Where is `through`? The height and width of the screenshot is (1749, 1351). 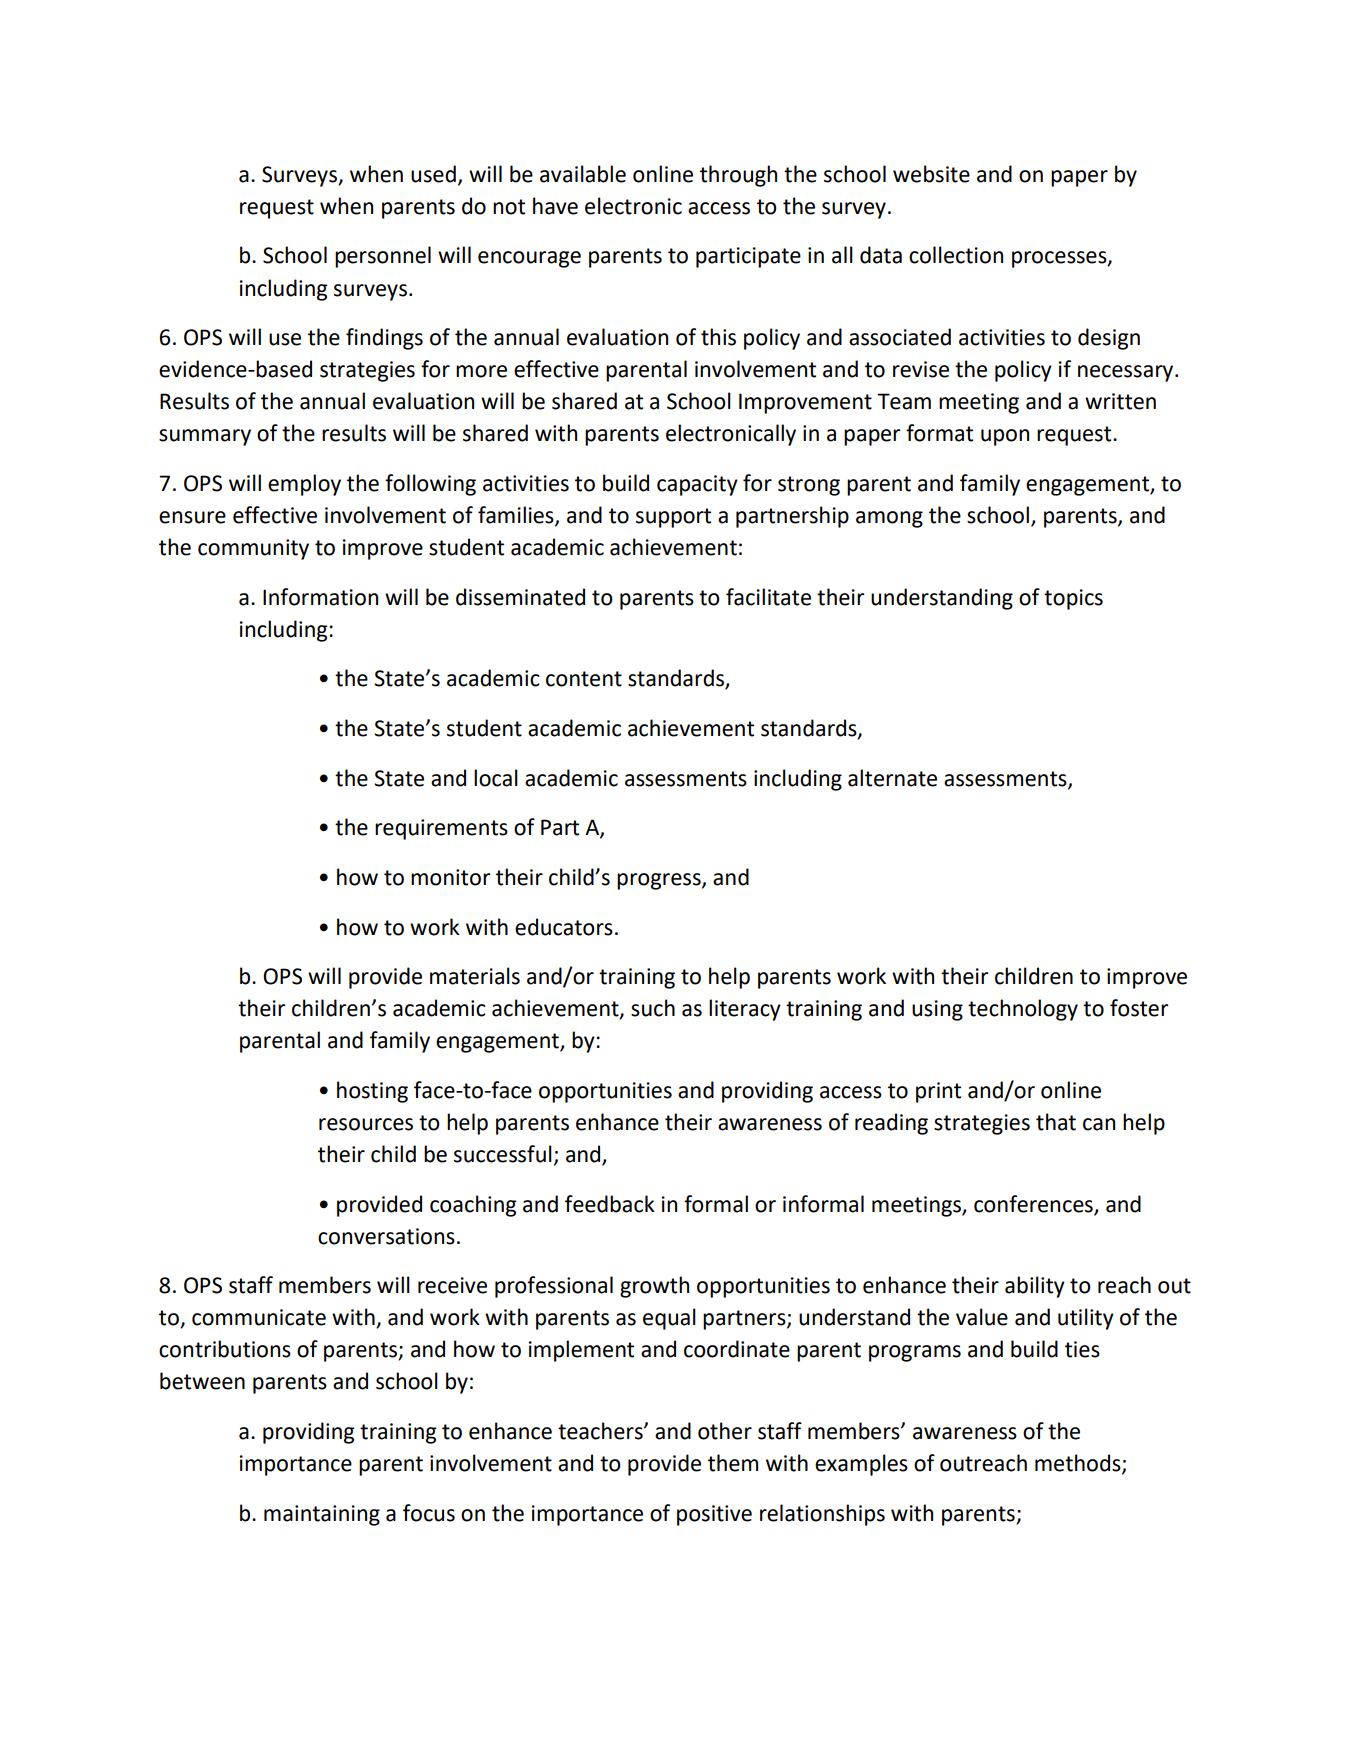
through is located at coordinates (738, 176).
